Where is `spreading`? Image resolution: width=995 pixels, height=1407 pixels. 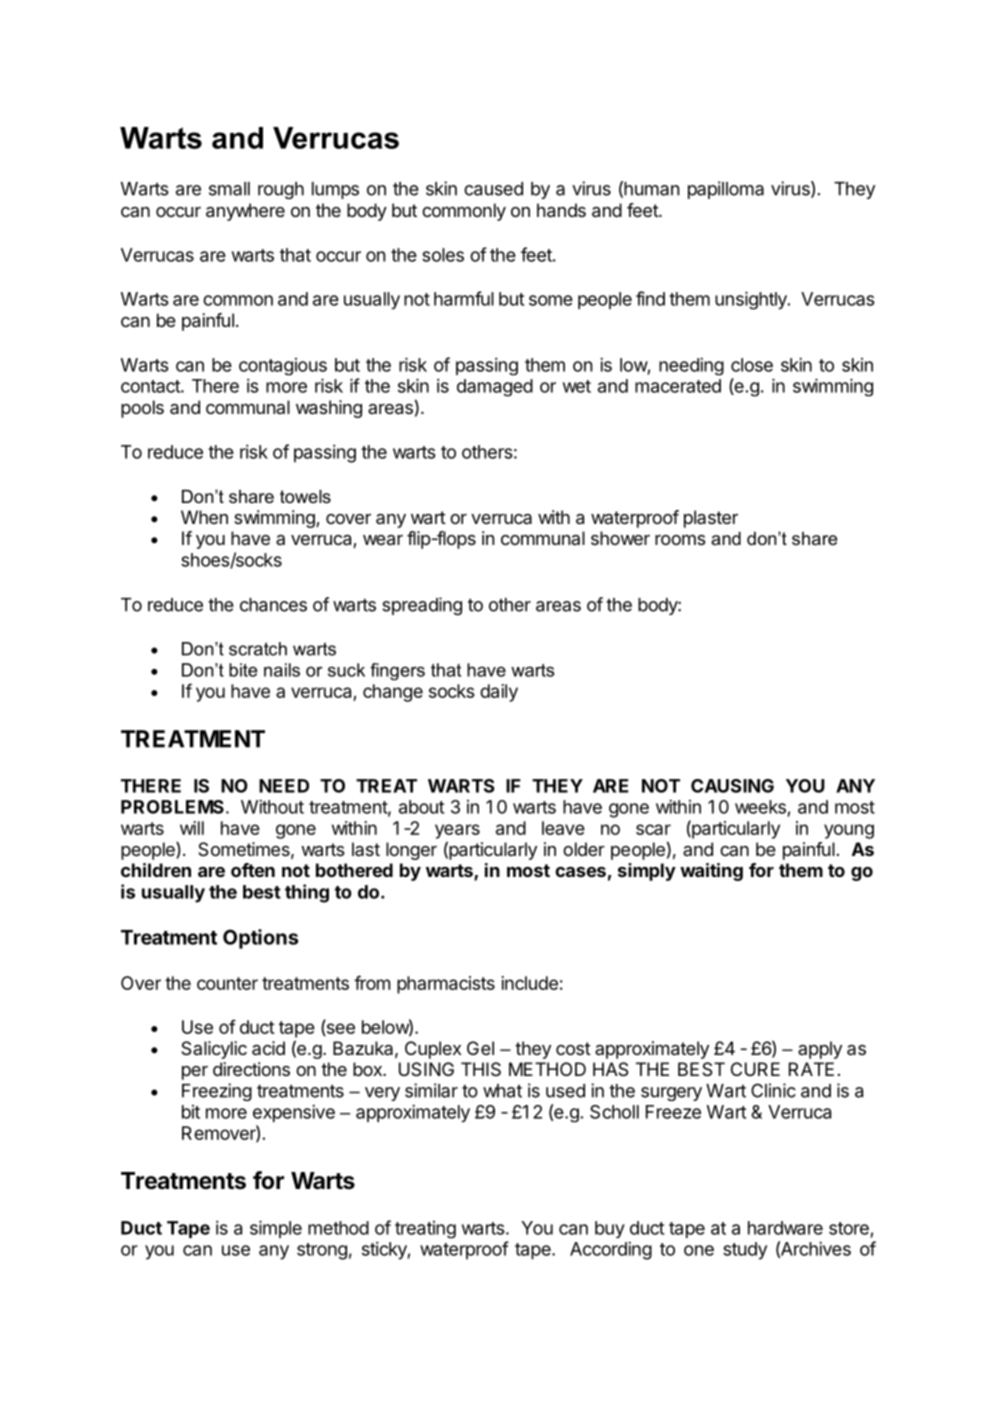 spreading is located at coordinates (422, 606).
